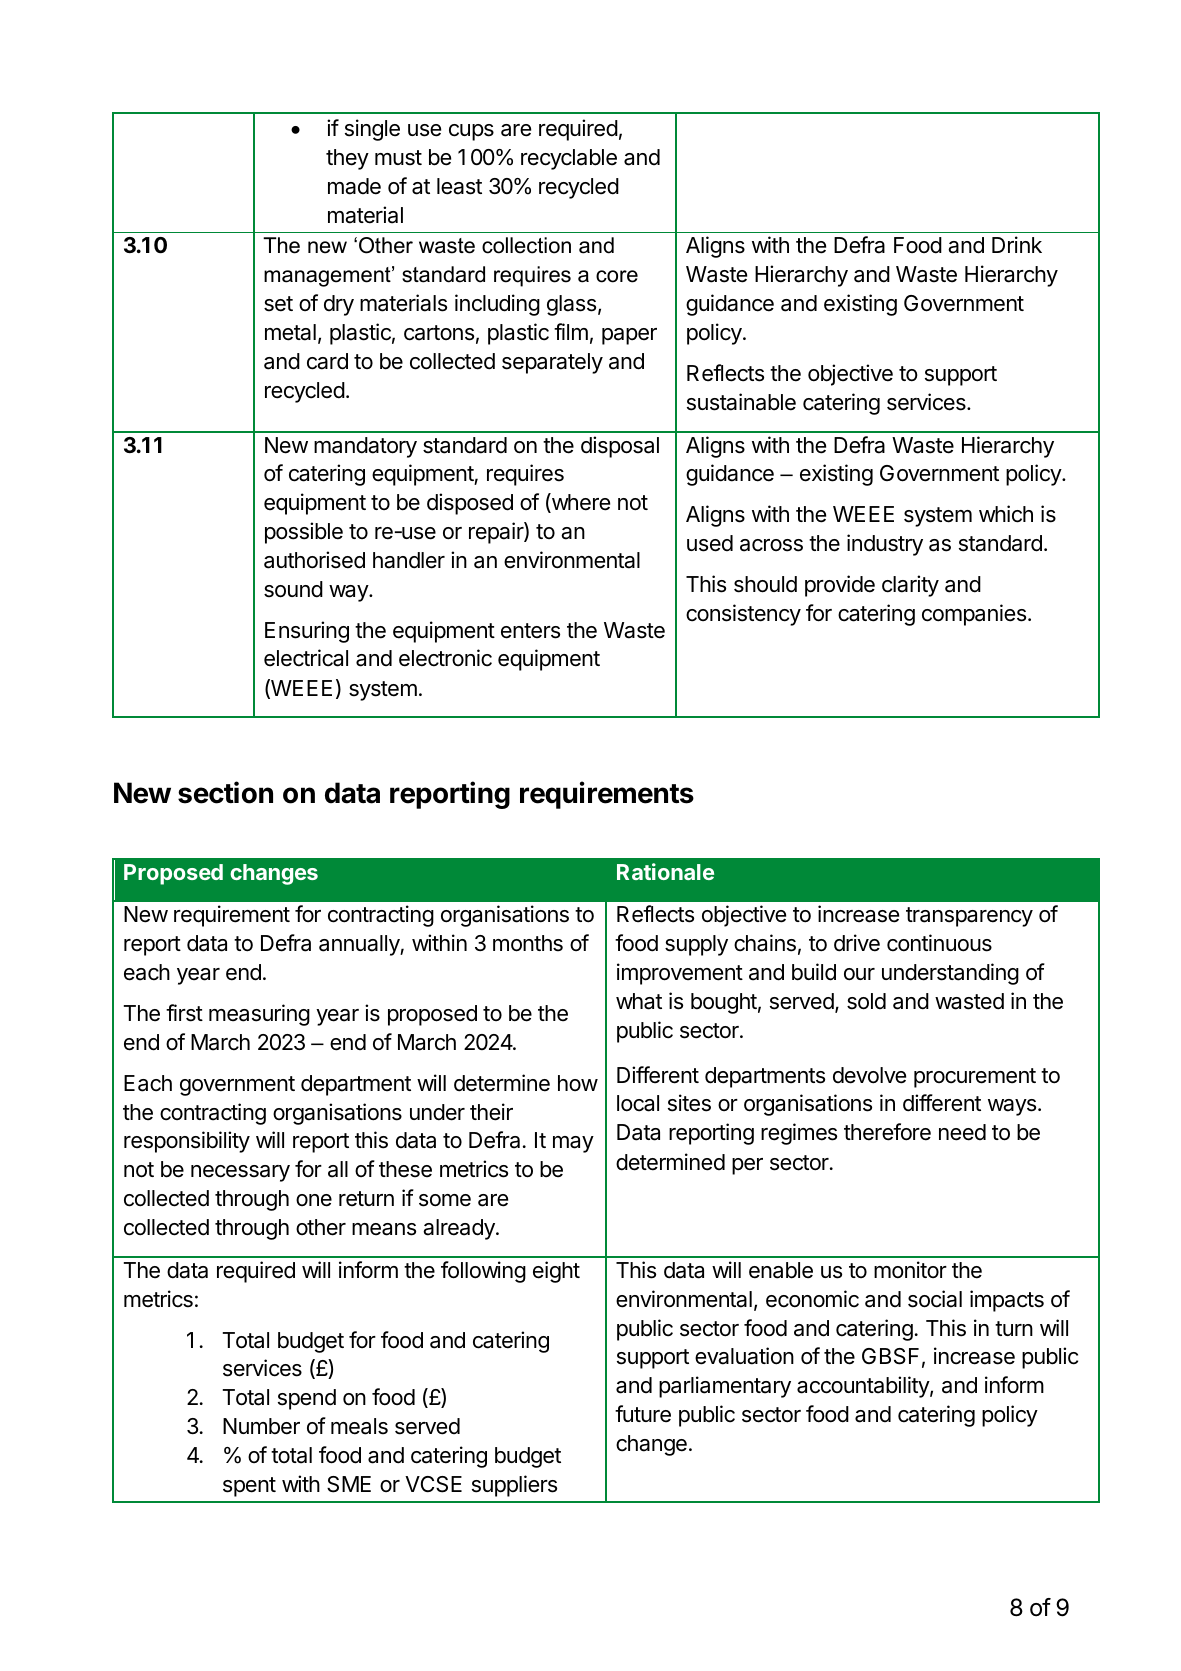 Image resolution: width=1181 pixels, height=1671 pixels. What do you see at coordinates (261, 1426) in the image?
I see `Number` at bounding box center [261, 1426].
